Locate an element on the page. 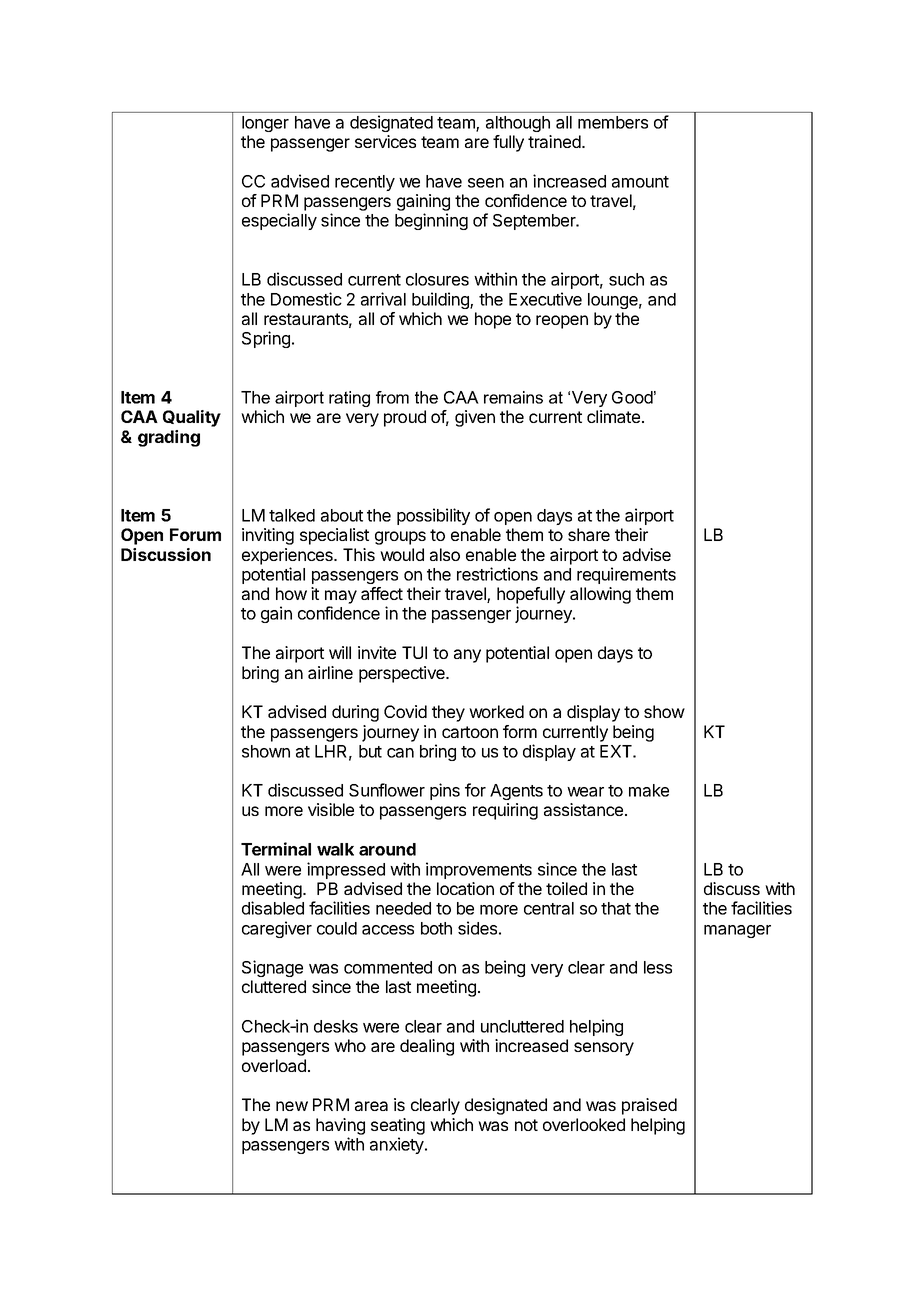  especially is located at coordinates (279, 221).
